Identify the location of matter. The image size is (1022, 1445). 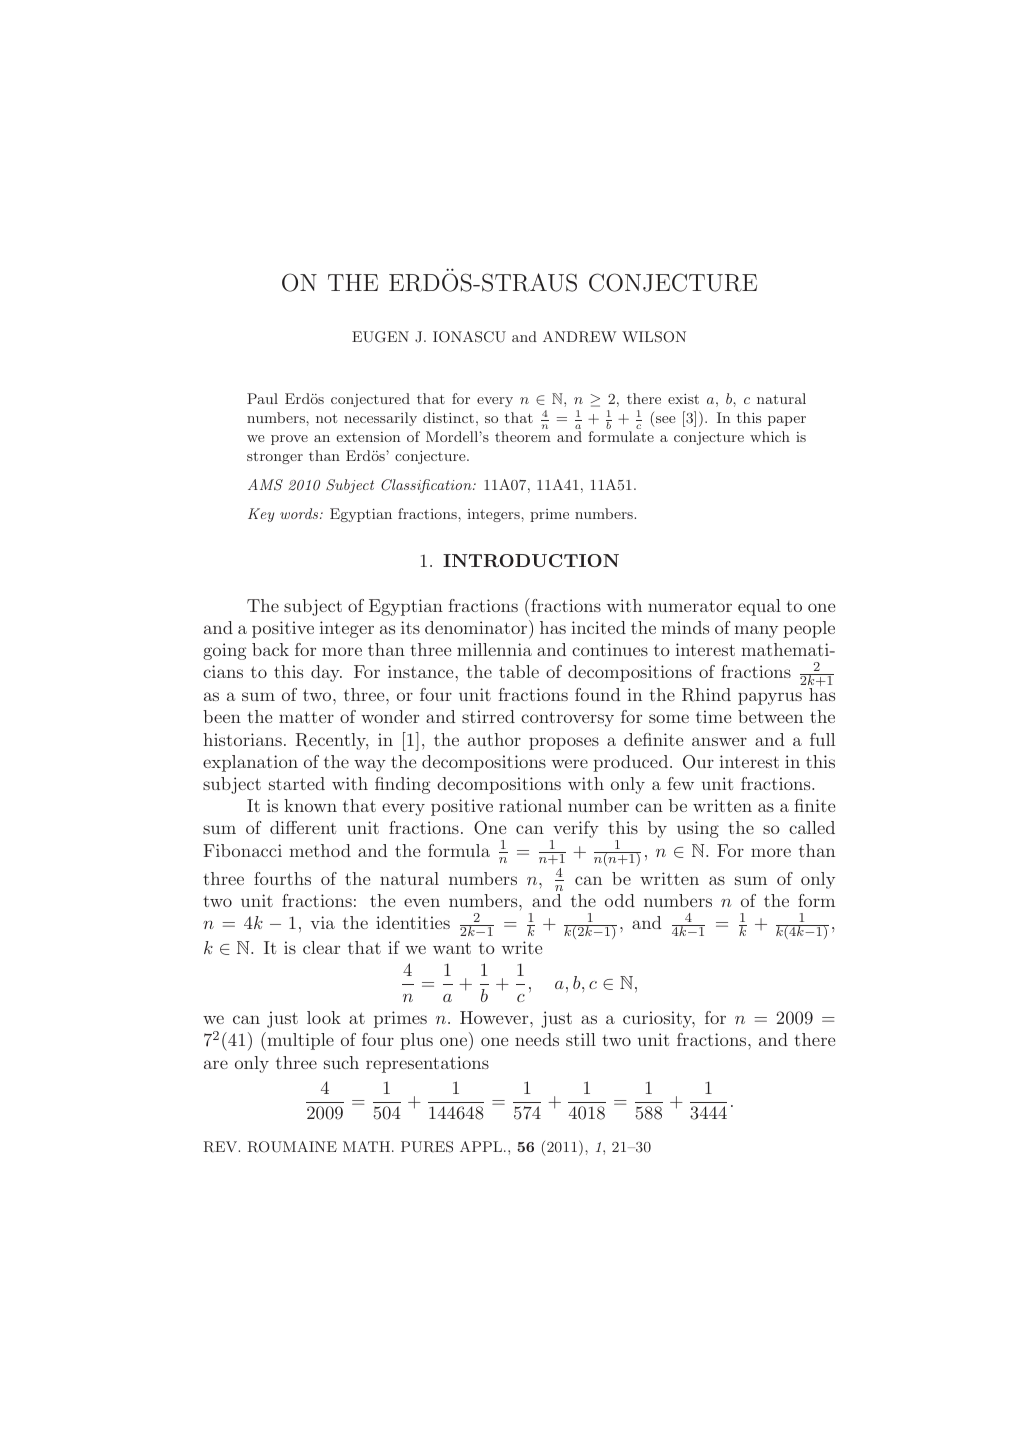
(306, 717).
